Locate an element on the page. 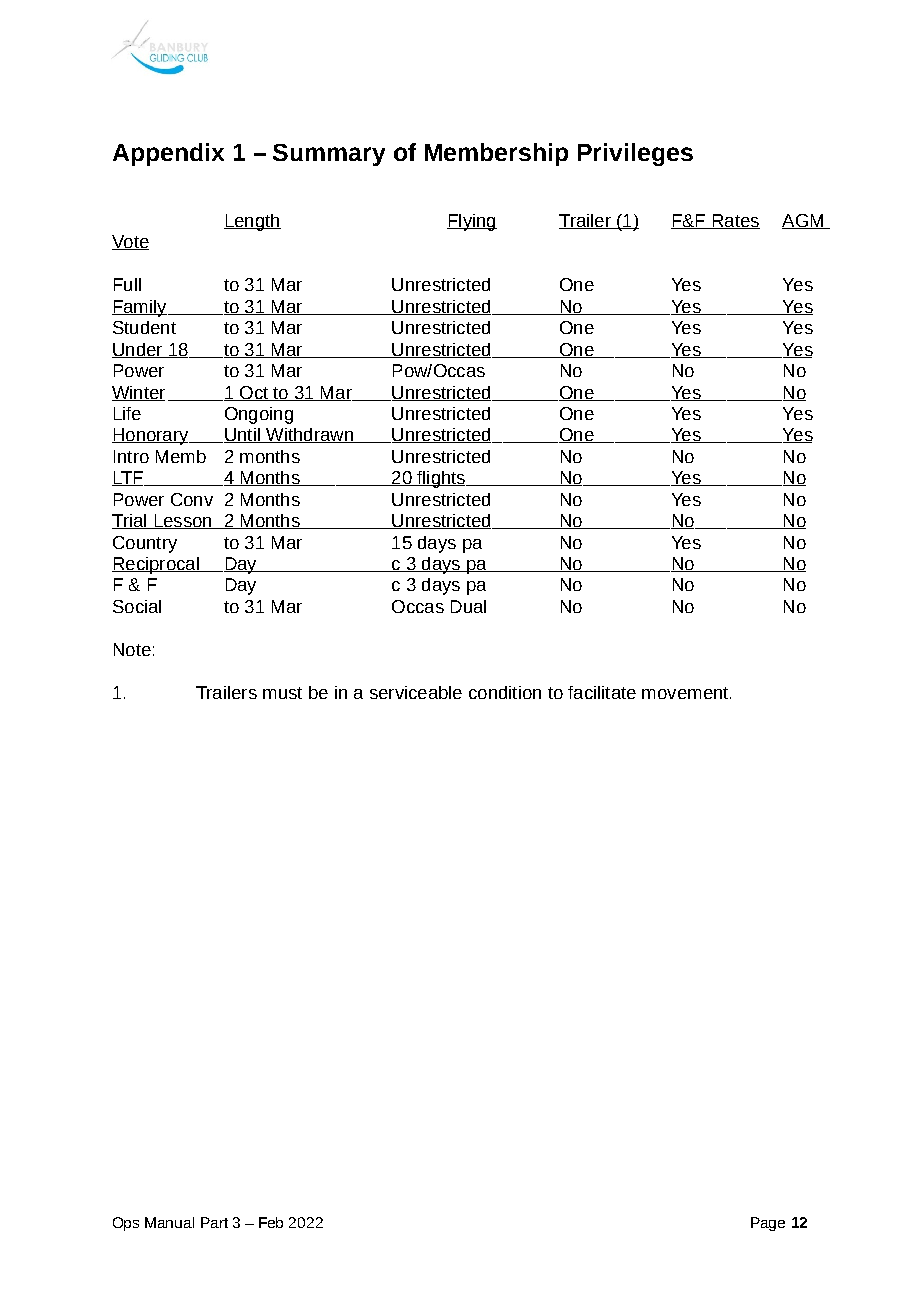 Image resolution: width=924 pixels, height=1308 pixels. Dual is located at coordinates (468, 606).
